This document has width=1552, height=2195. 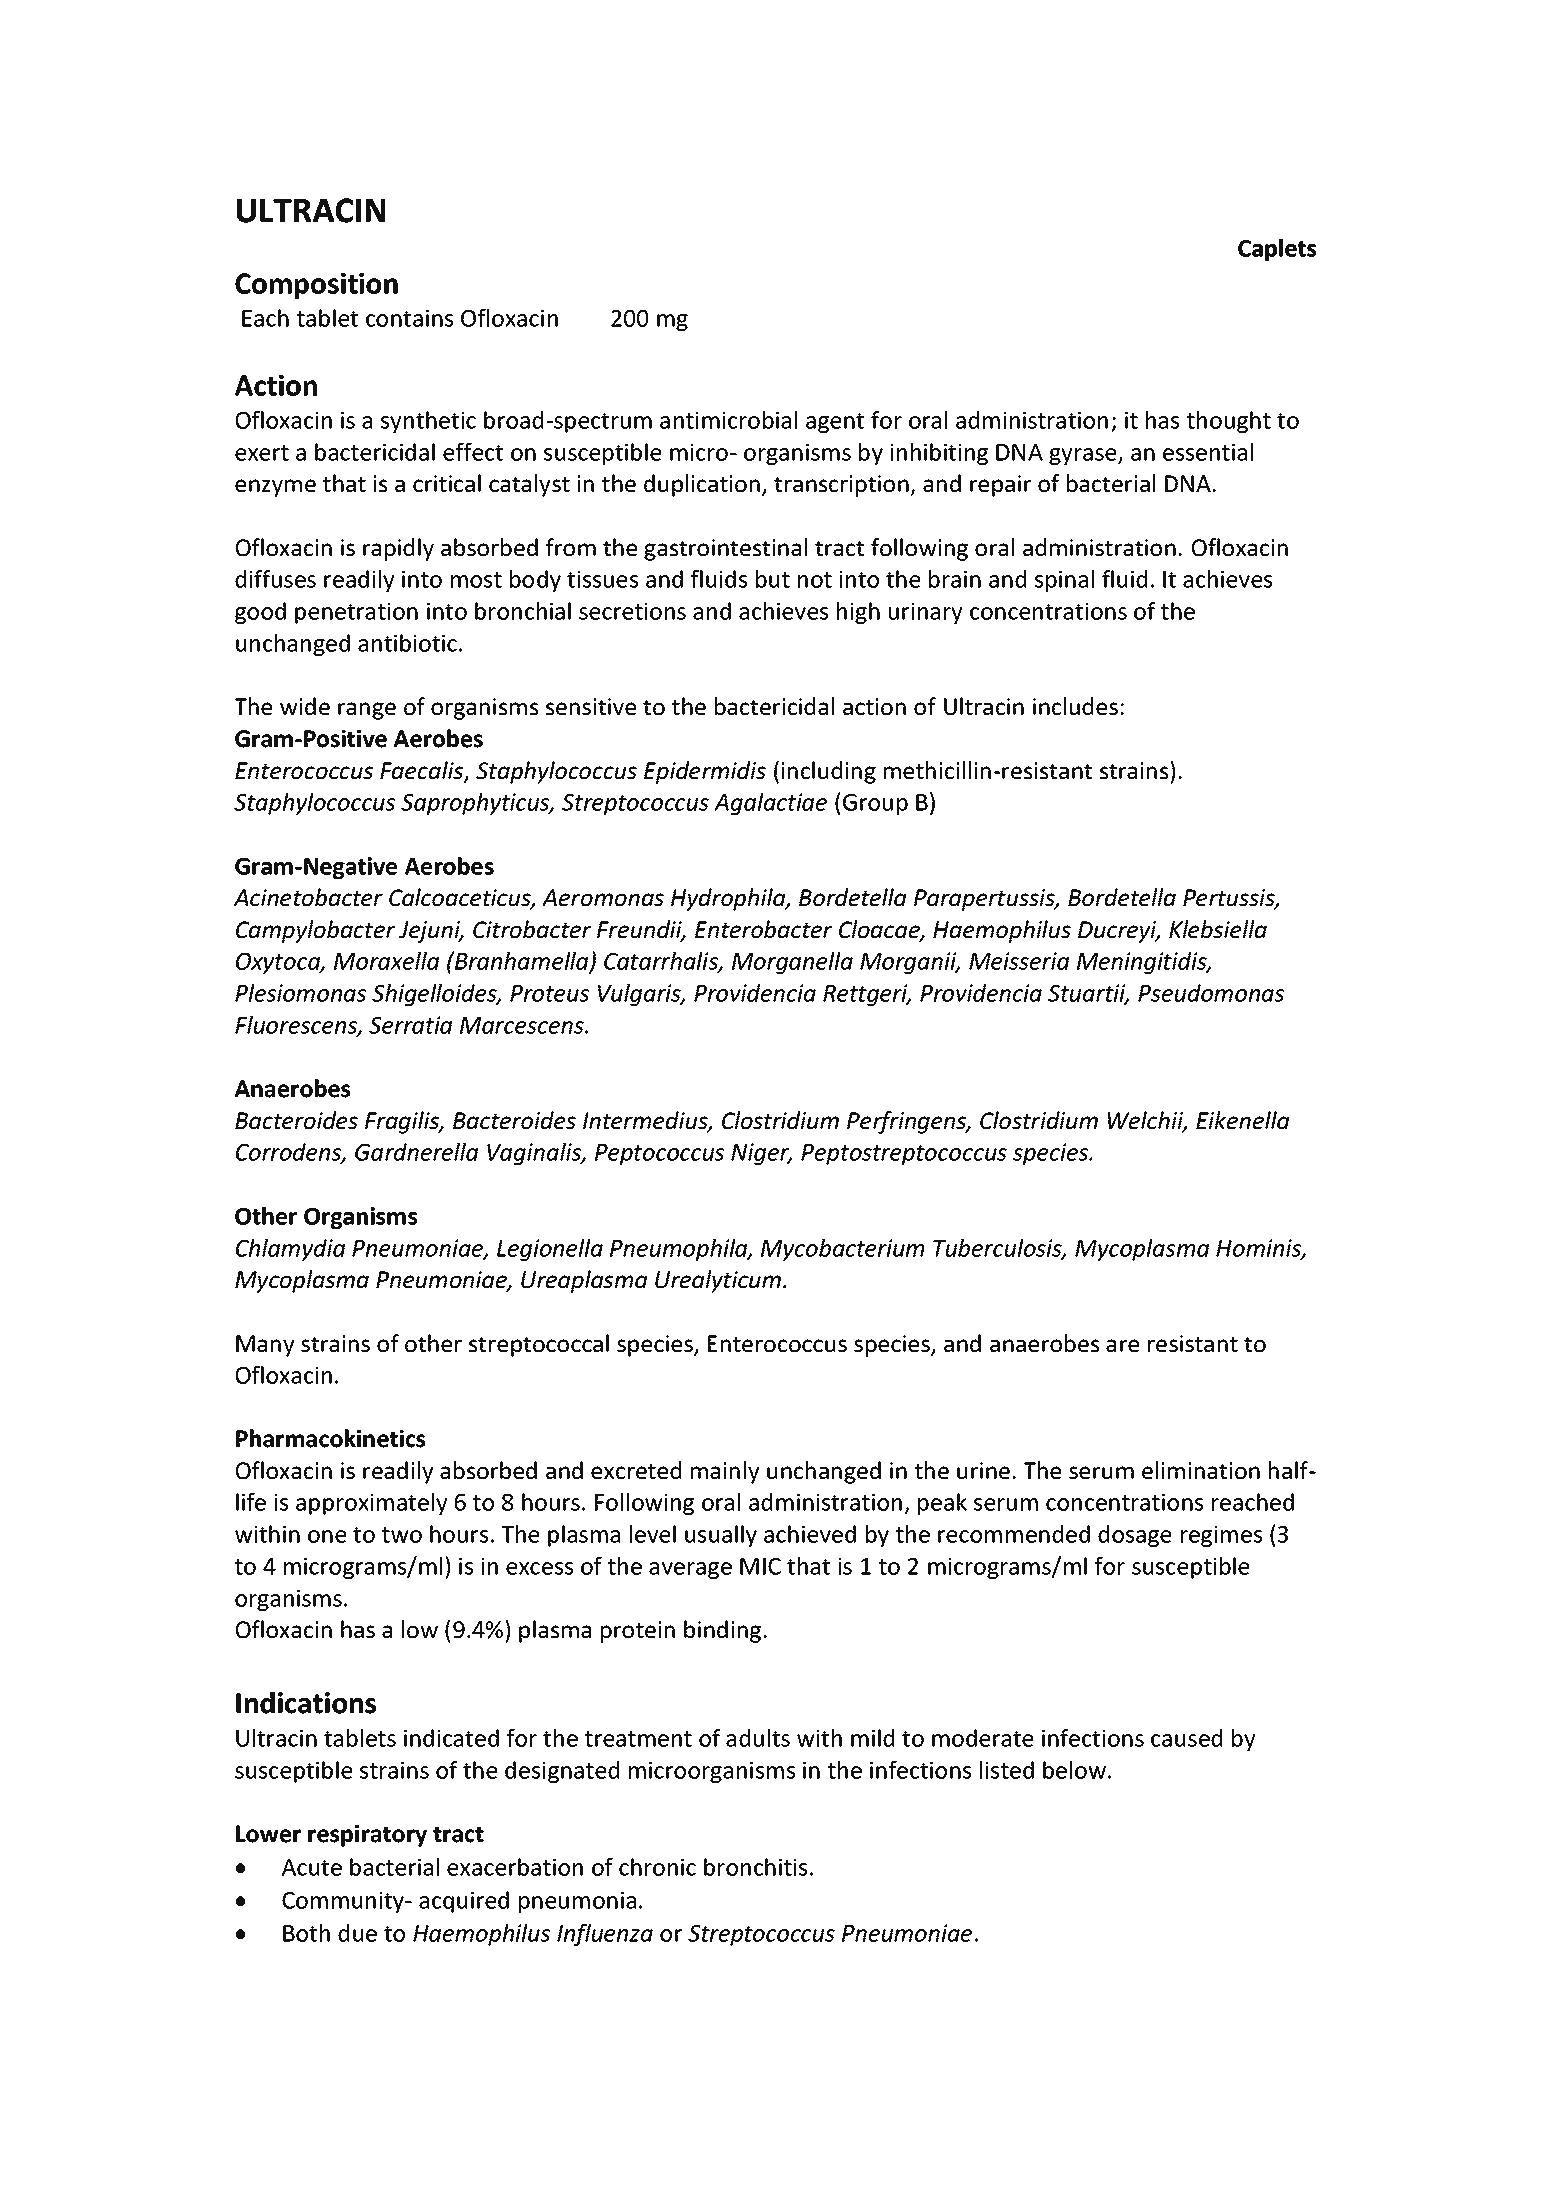 I want to click on contains, so click(x=409, y=318).
